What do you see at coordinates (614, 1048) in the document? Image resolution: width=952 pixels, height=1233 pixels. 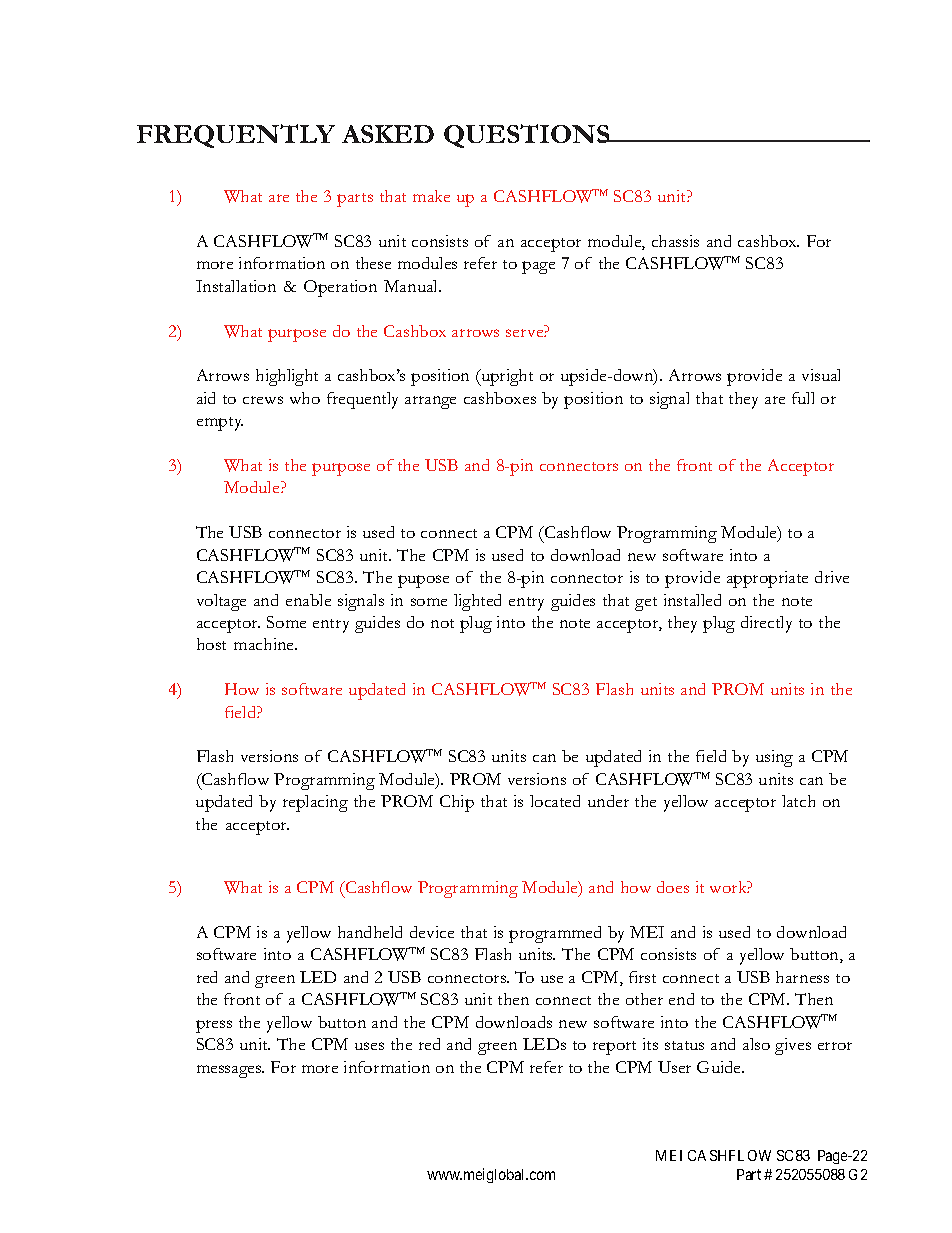 I see `report` at bounding box center [614, 1048].
